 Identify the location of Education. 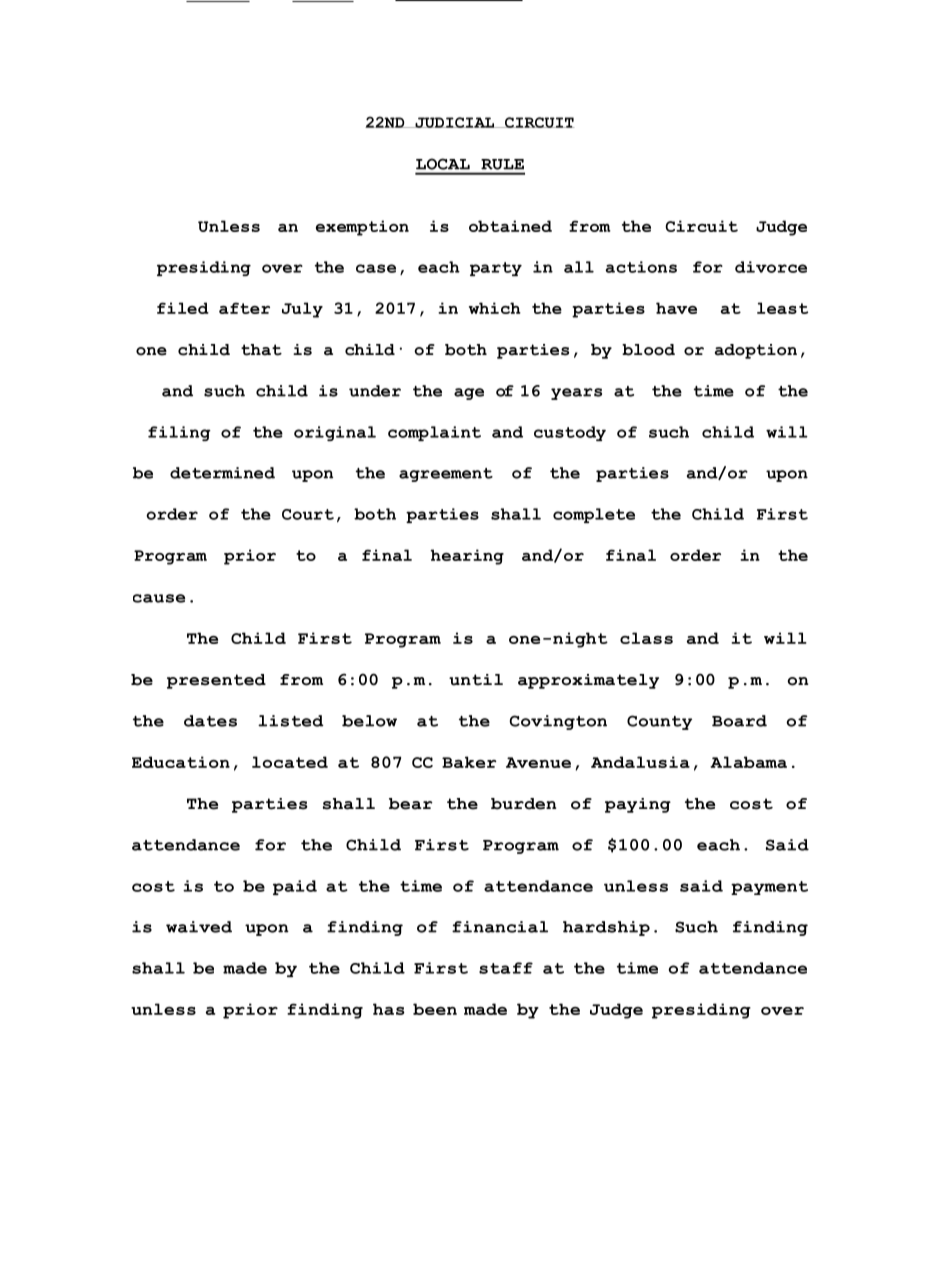
(181, 762).
